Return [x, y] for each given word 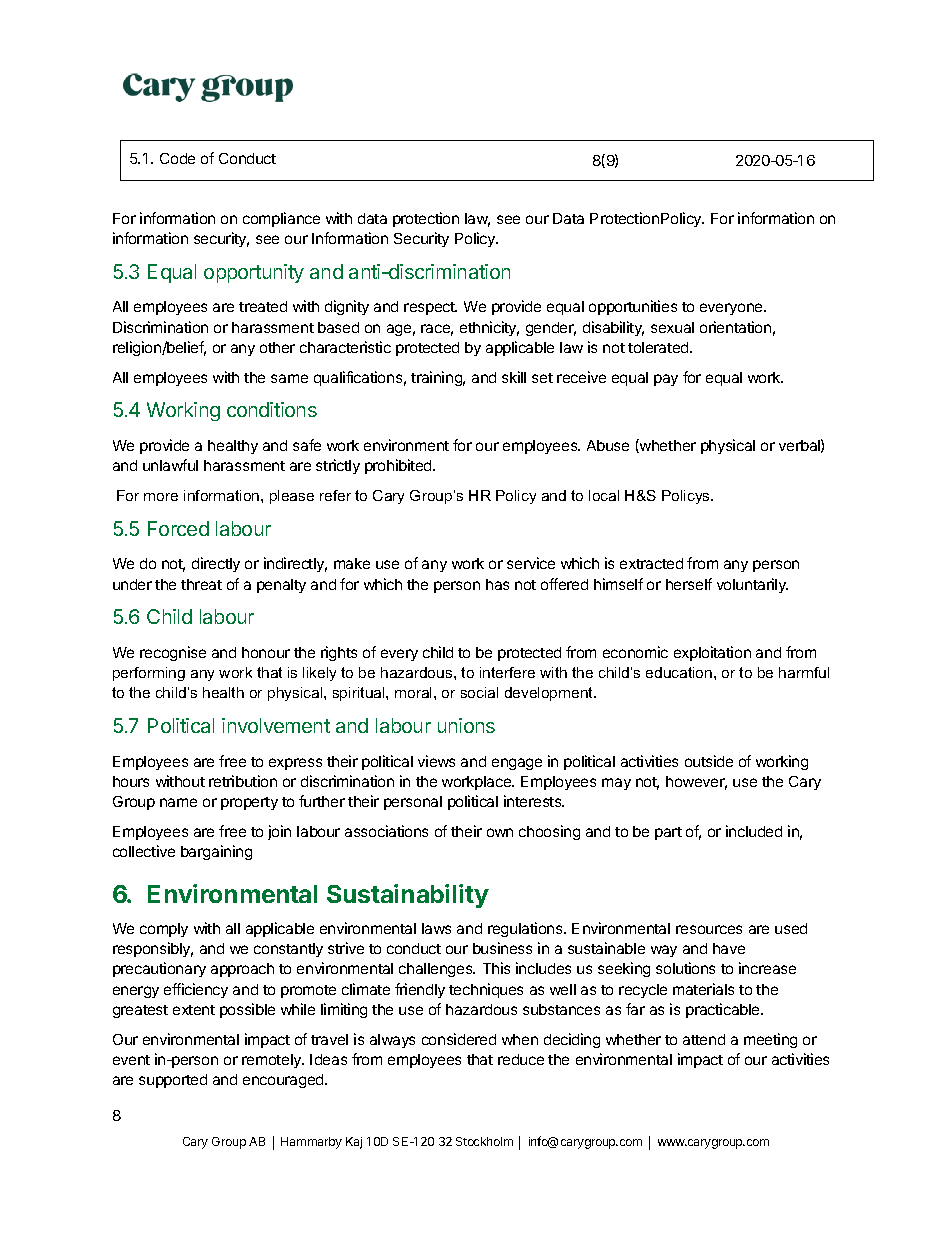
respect [430, 308]
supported [173, 1081]
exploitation [712, 653]
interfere [507, 672]
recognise [173, 653]
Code [177, 158]
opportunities [633, 307]
